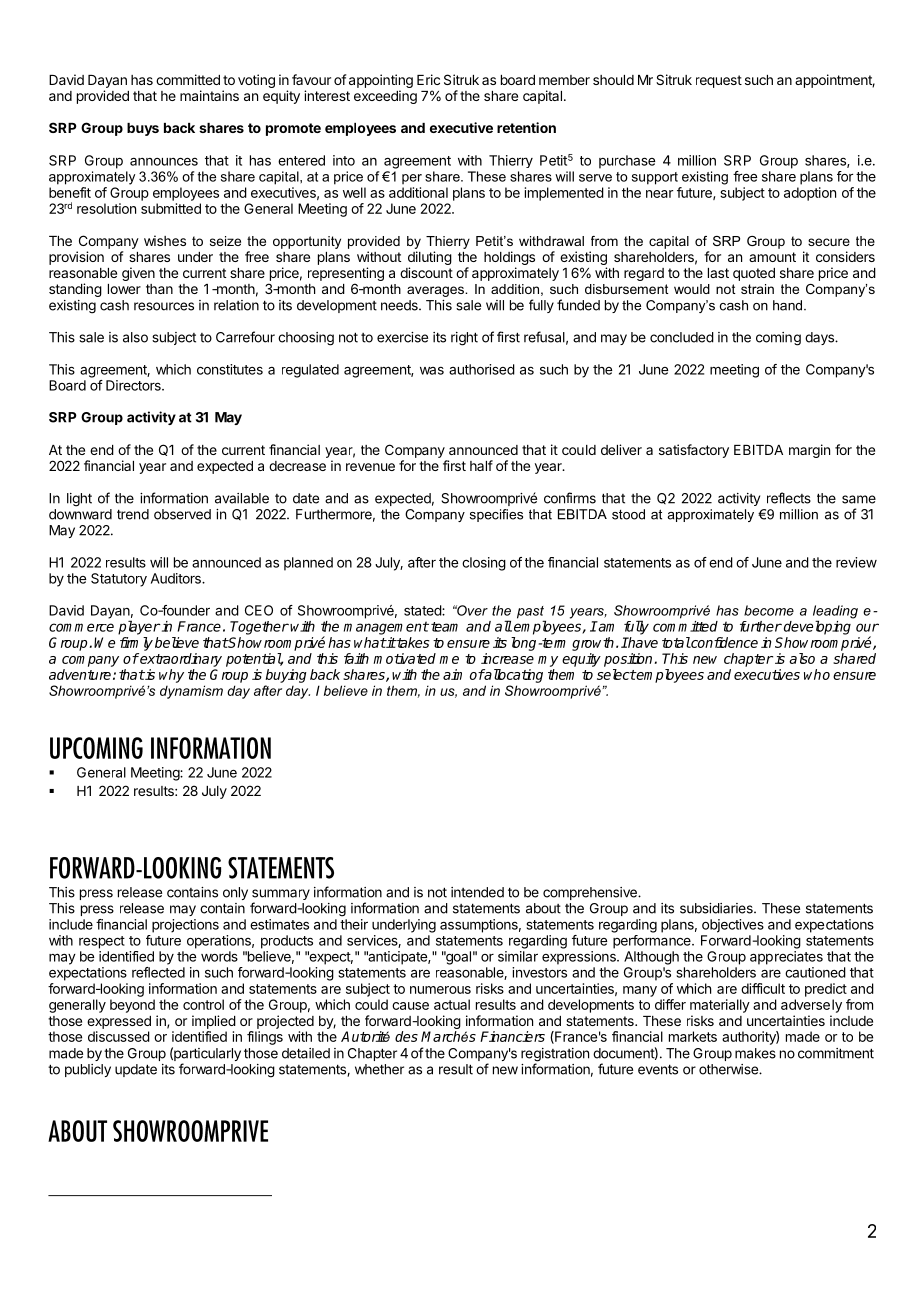 The height and width of the page is (1308, 924). I want to click on who, so click(817, 674).
